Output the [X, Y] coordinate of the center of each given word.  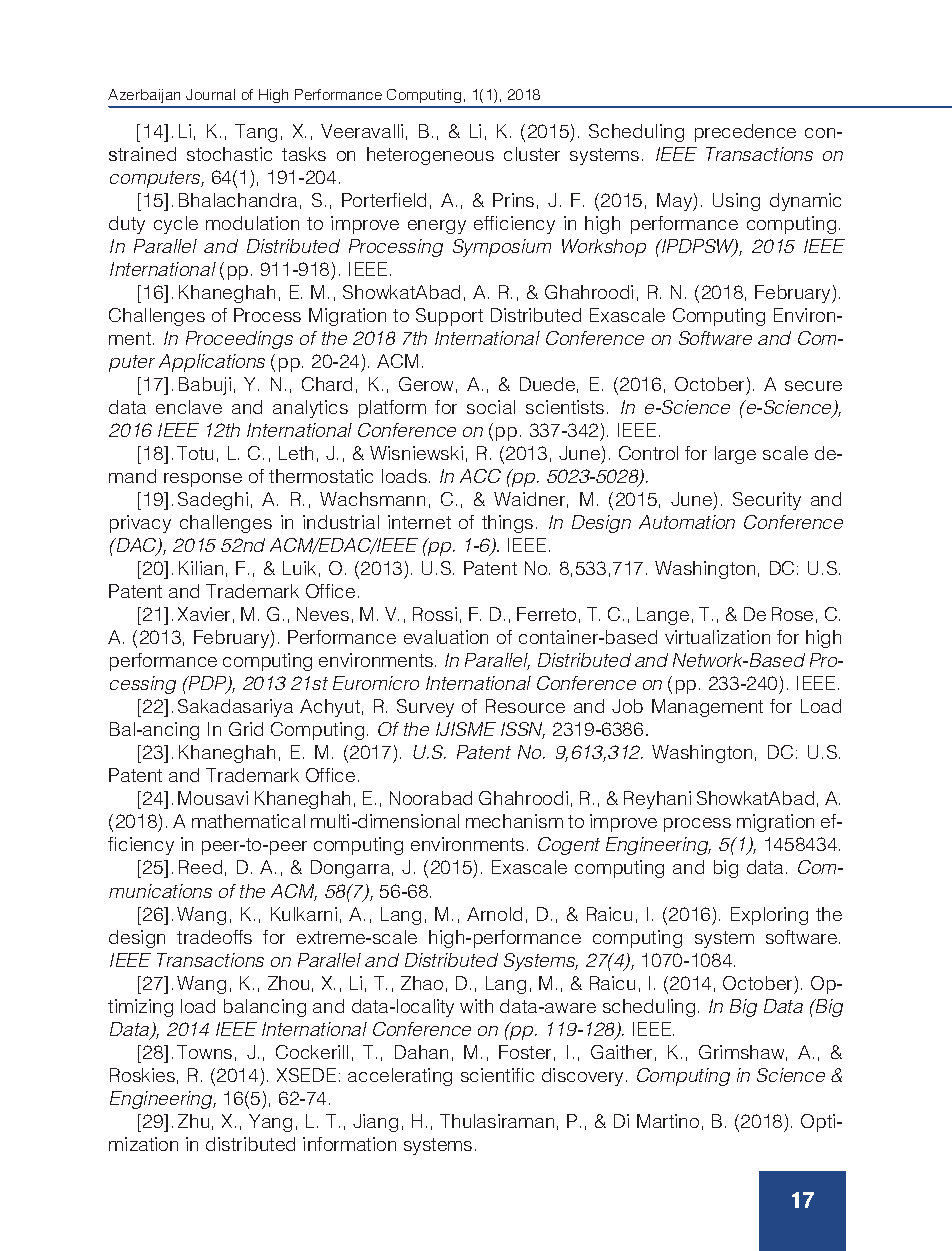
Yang [270, 1123]
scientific [497, 1075]
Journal [210, 94]
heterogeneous [430, 156]
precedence [745, 133]
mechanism [514, 821]
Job [627, 706]
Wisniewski [416, 453]
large [735, 455]
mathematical [248, 821]
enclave [189, 407]
